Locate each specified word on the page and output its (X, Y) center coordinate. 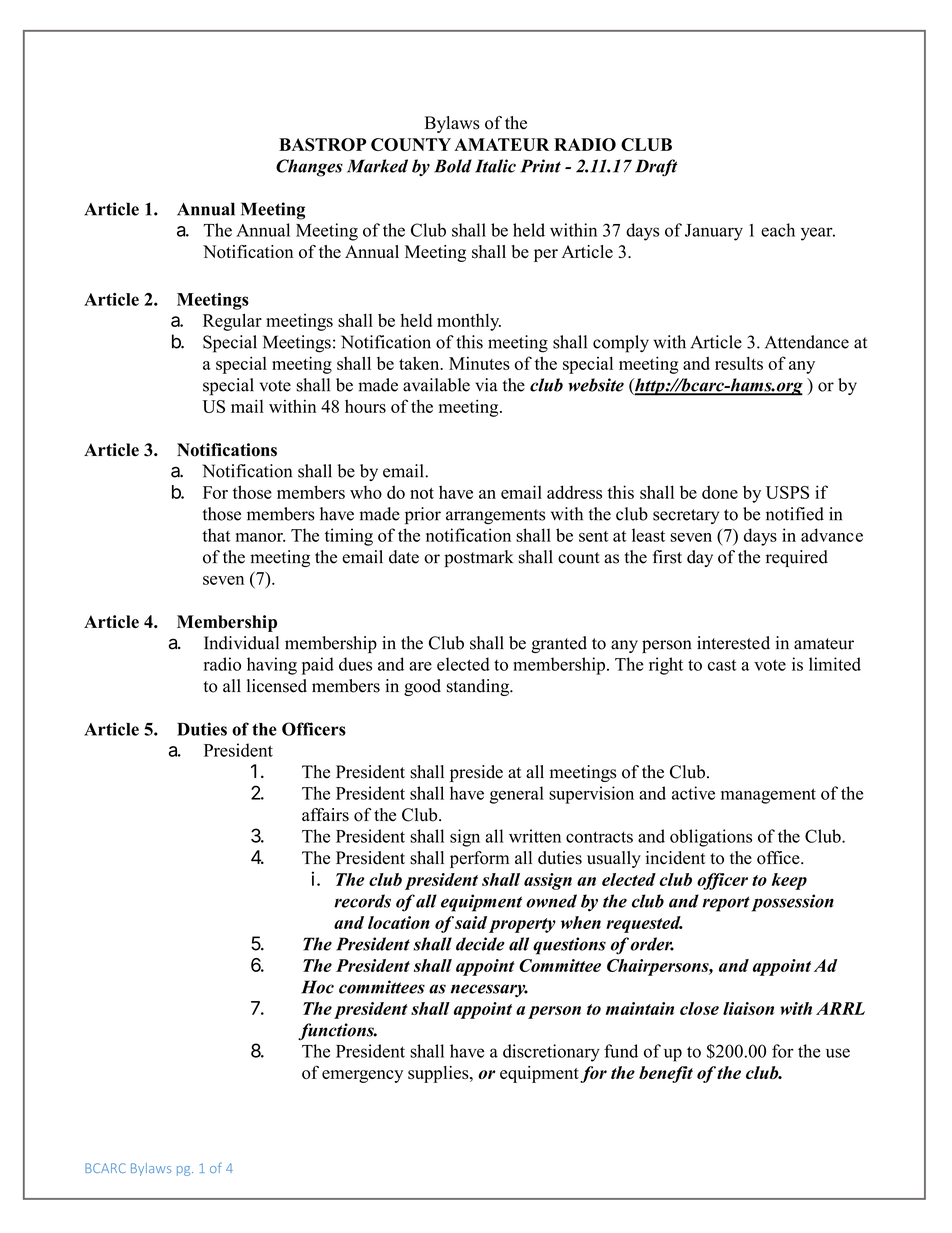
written (535, 836)
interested (733, 643)
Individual (241, 643)
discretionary (551, 1053)
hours (365, 406)
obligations (711, 838)
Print (541, 166)
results (739, 363)
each (778, 230)
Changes (309, 168)
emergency (362, 1076)
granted (559, 644)
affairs (325, 815)
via (486, 385)
